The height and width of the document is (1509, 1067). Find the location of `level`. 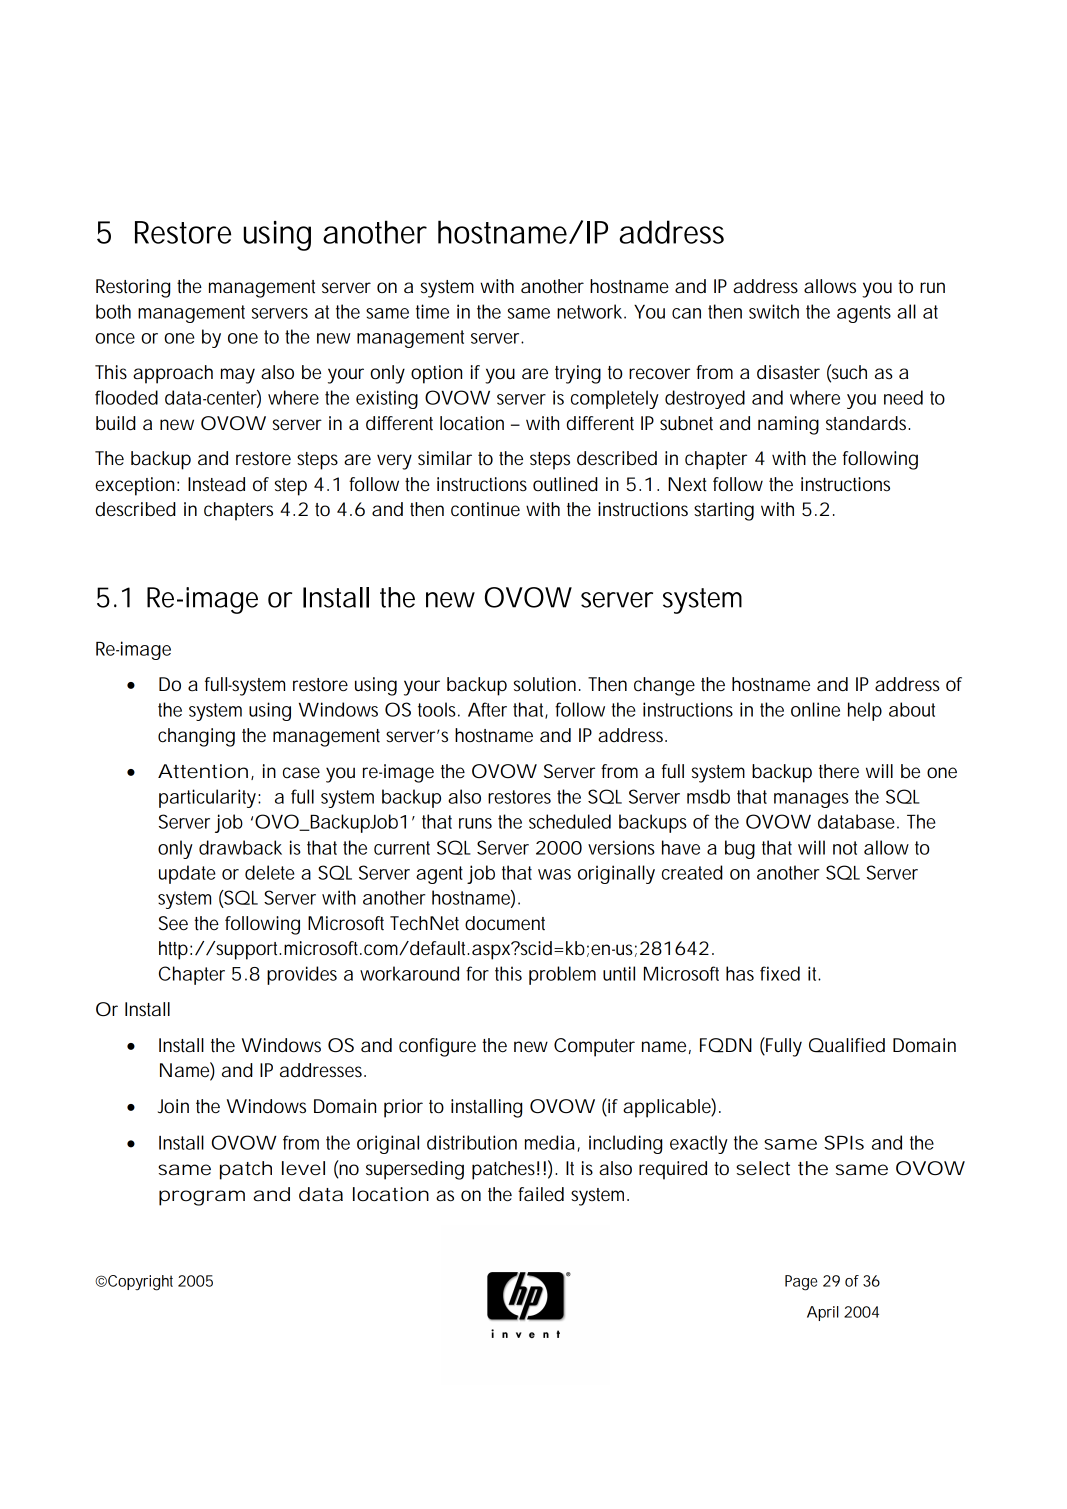

level is located at coordinates (303, 1168).
